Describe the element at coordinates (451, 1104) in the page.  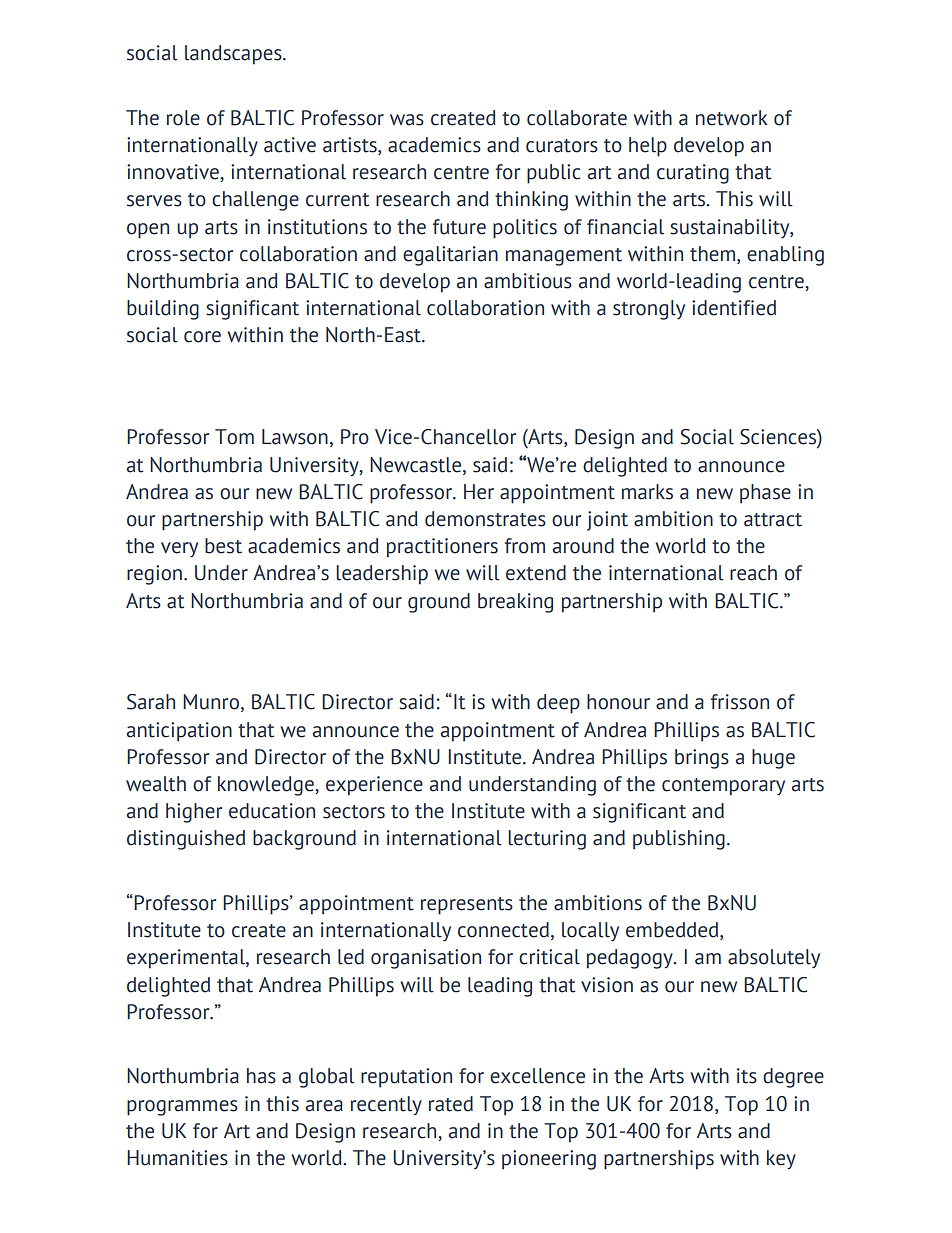
I see `rated` at that location.
